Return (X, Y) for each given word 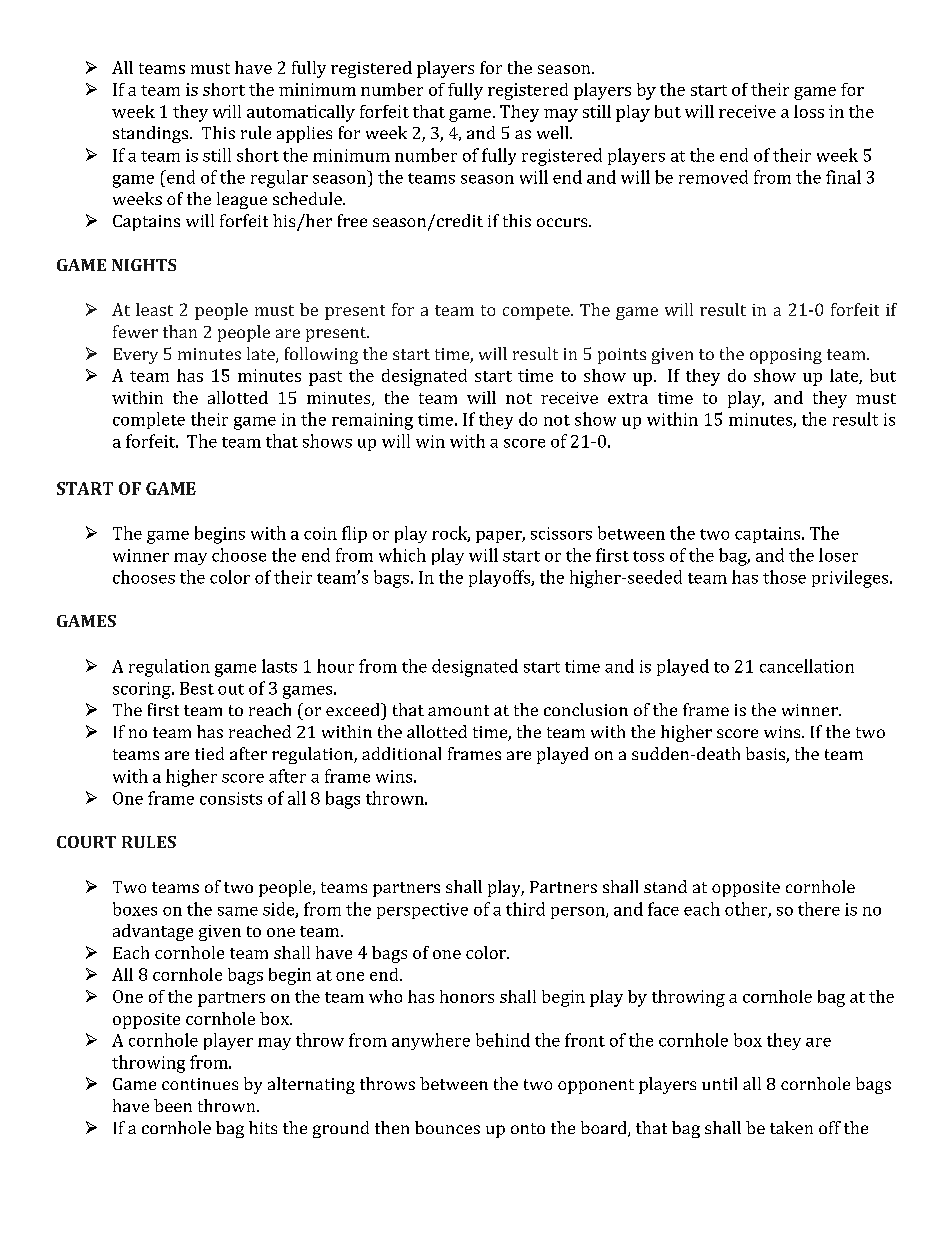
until (719, 1083)
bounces (447, 1127)
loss (809, 111)
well (554, 132)
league (242, 200)
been (173, 1105)
